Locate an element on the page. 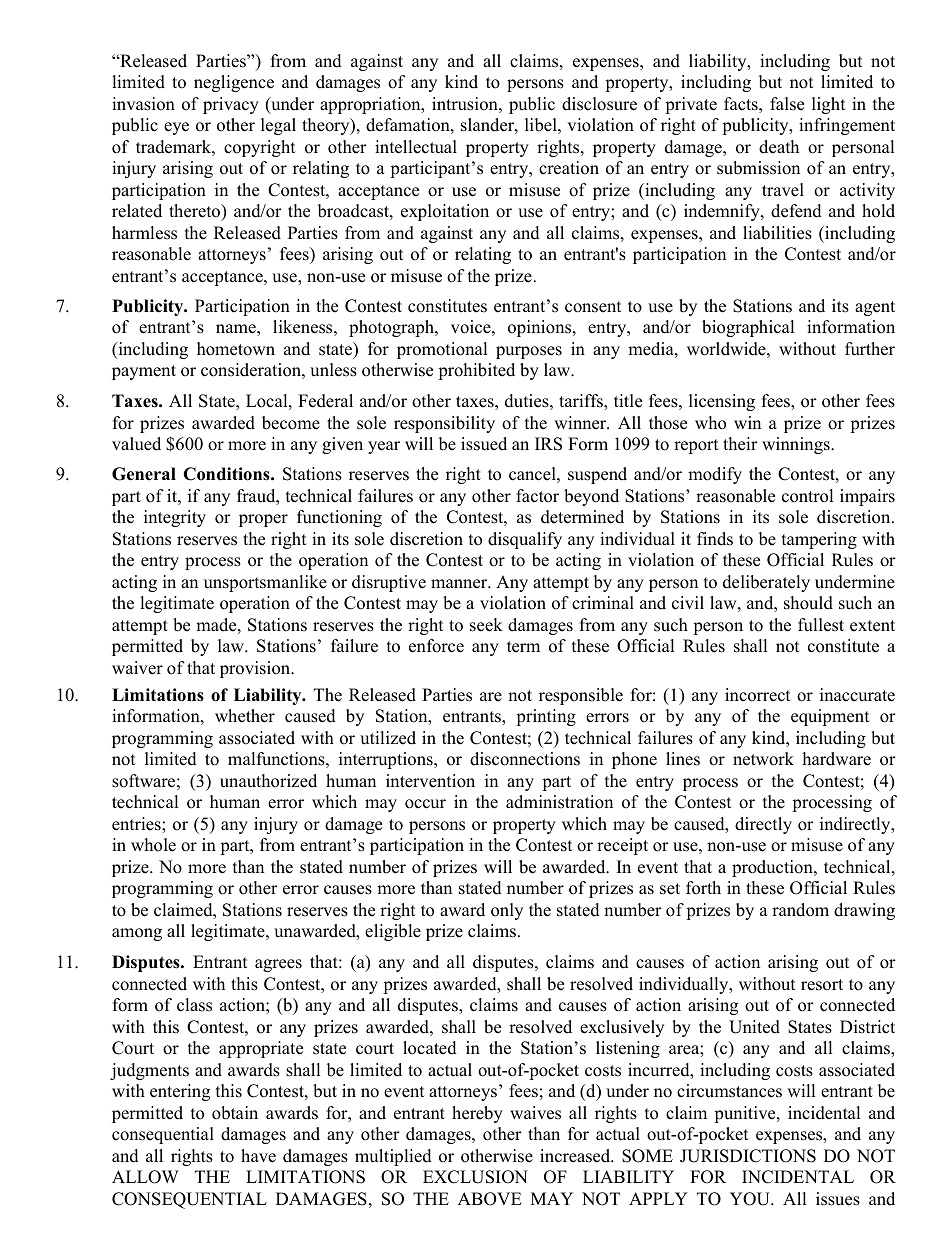  disqualify is located at coordinates (525, 540).
